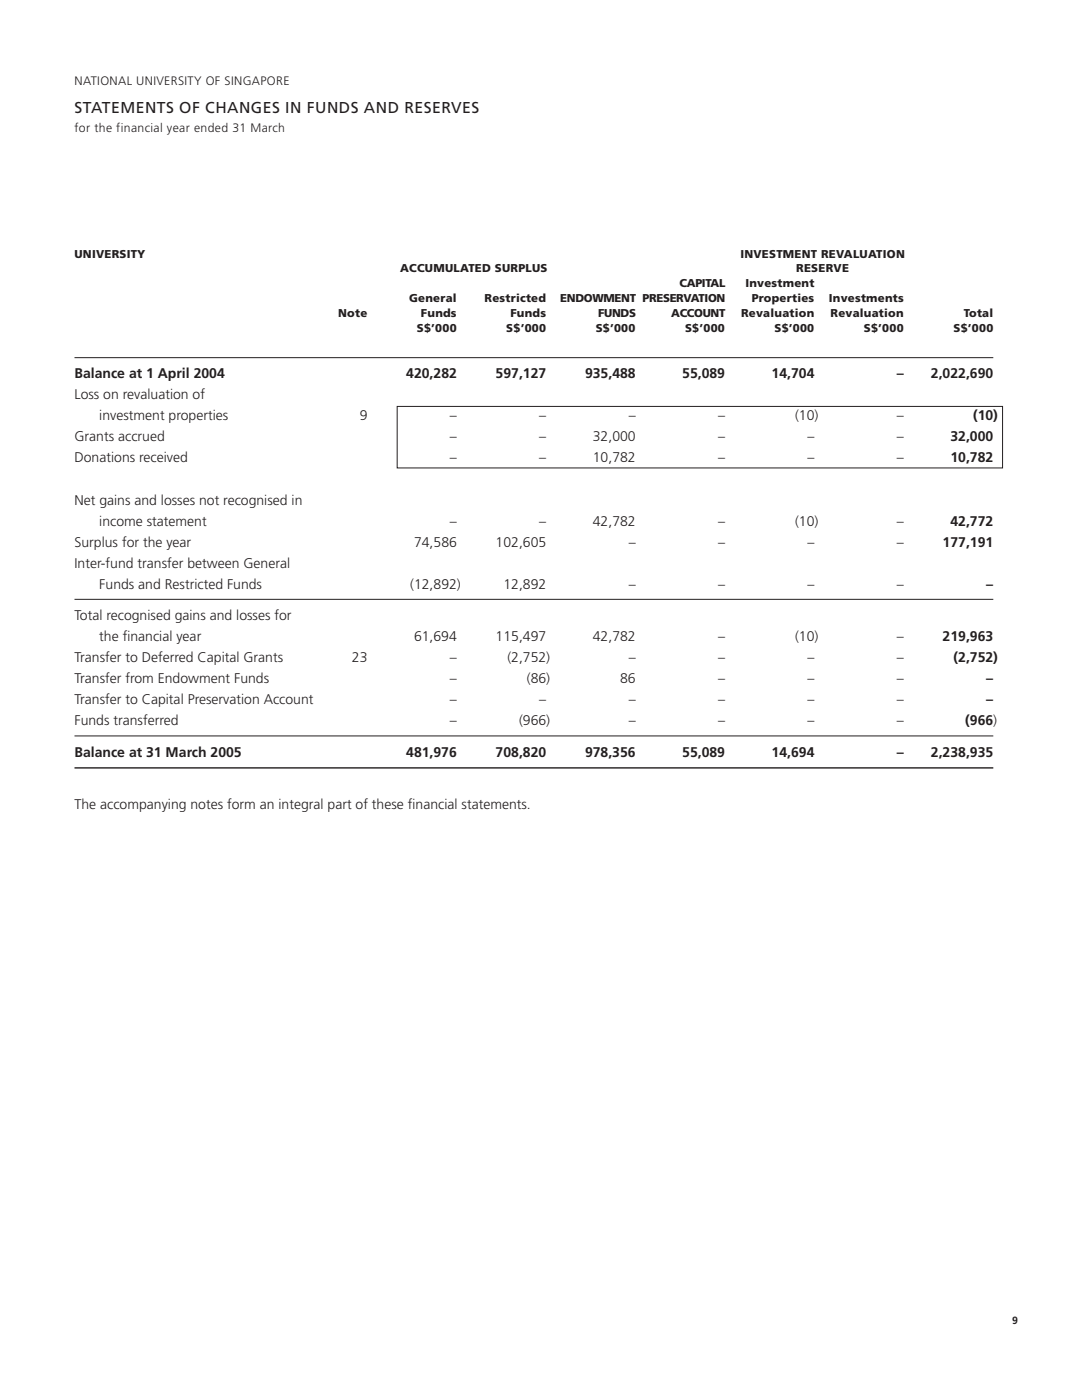 Image resolution: width=1068 pixels, height=1390 pixels. Describe the element at coordinates (445, 268) in the screenshot. I see `ACCUMULATED` at that location.
